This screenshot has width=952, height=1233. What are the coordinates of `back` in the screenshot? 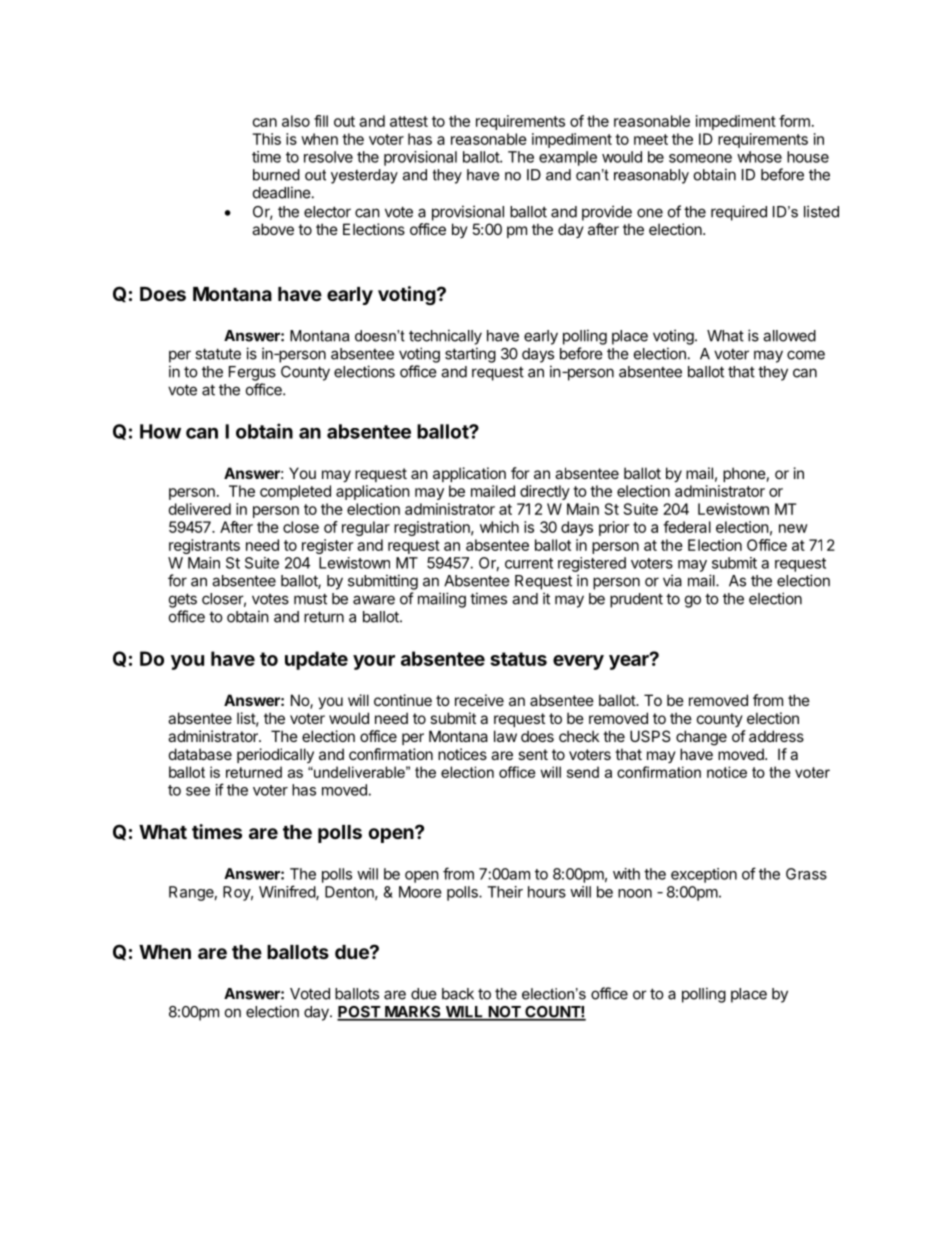 It's located at (458, 994).
